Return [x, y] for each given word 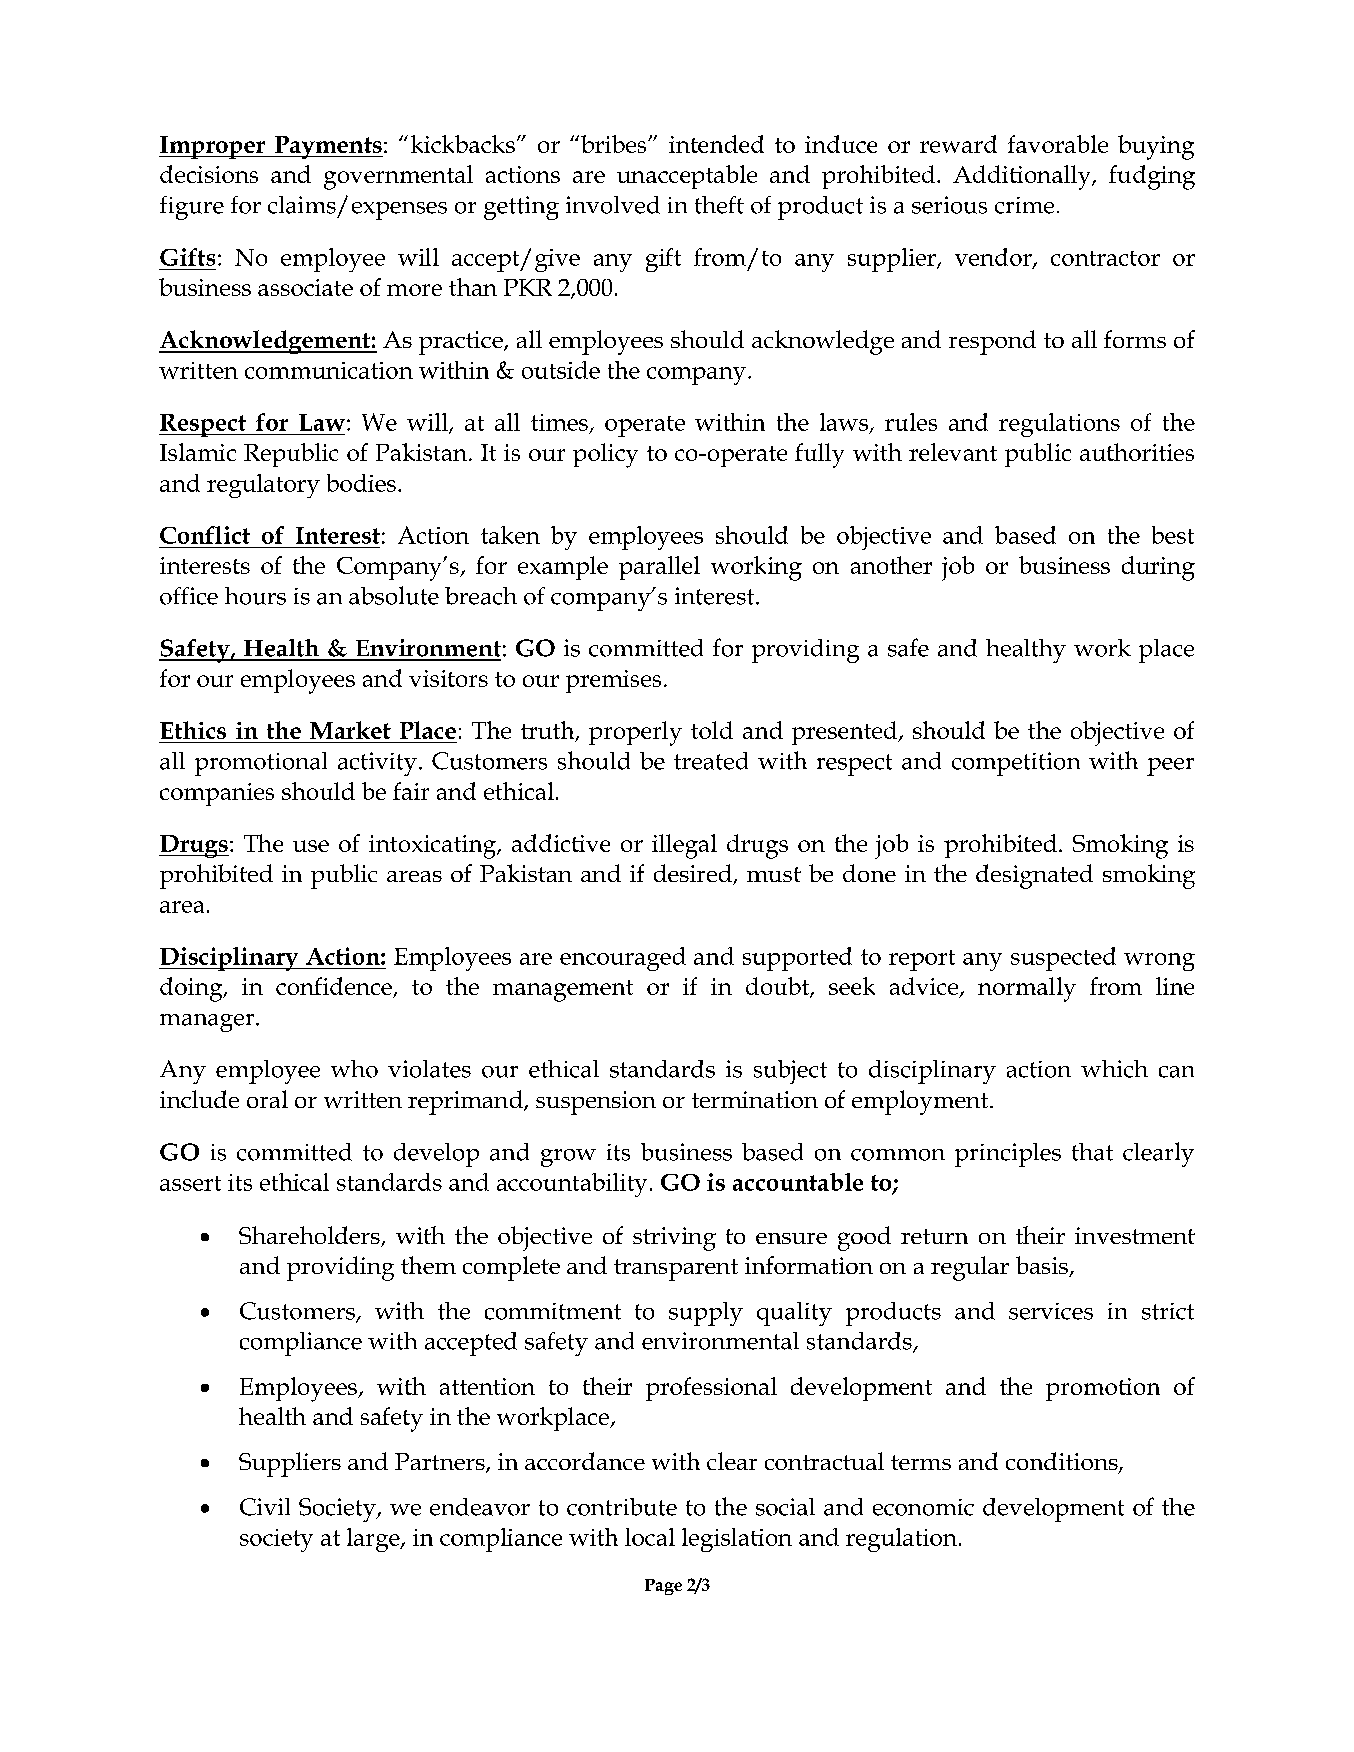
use [311, 846]
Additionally [1023, 177]
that [1092, 1152]
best [1173, 535]
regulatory [263, 486]
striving [674, 1239]
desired [694, 874]
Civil [265, 1507]
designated [1034, 876]
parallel [659, 568]
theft [719, 205]
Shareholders [310, 1236]
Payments [328, 147]
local [650, 1537]
